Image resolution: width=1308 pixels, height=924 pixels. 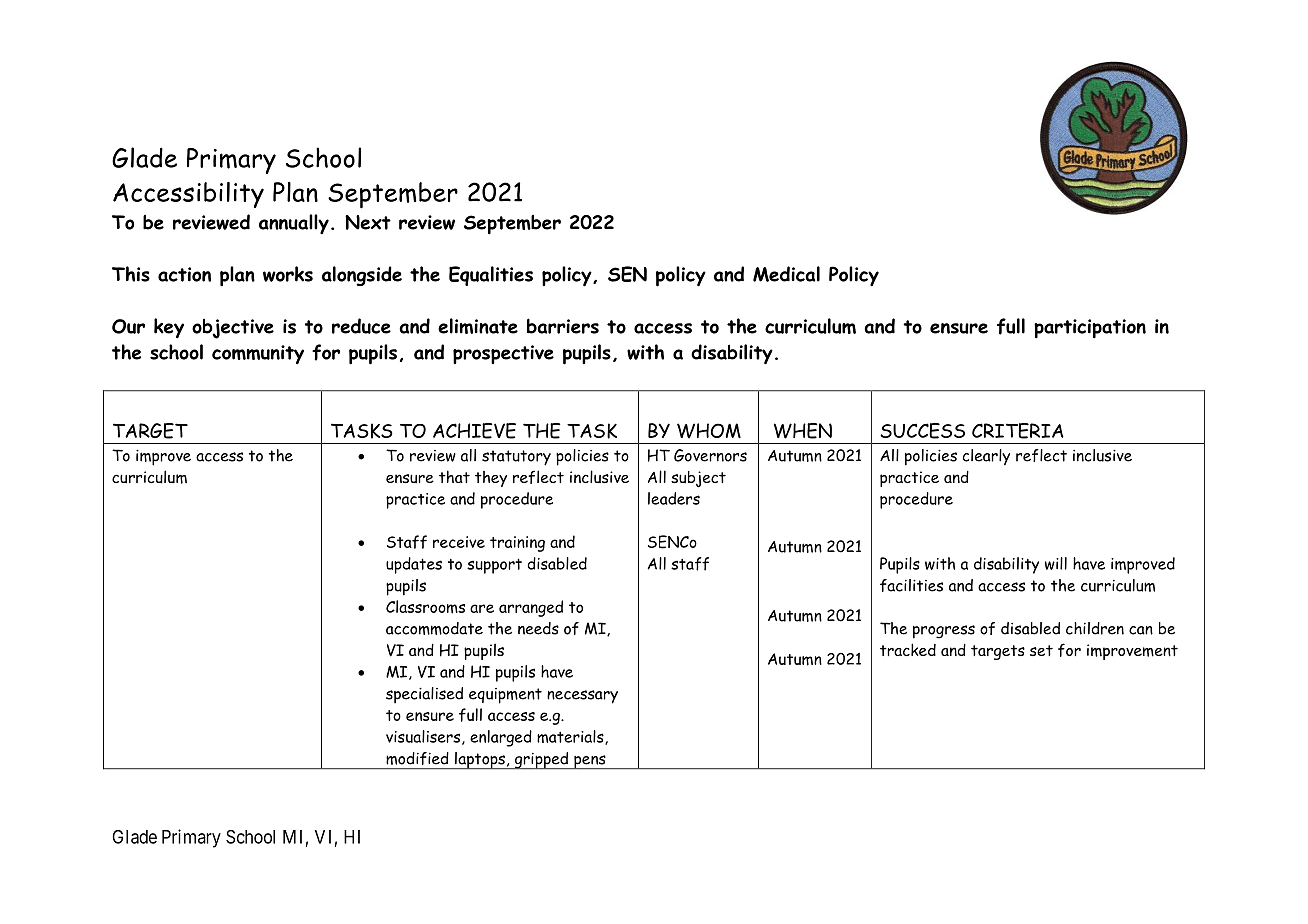 I want to click on modified, so click(x=417, y=758).
